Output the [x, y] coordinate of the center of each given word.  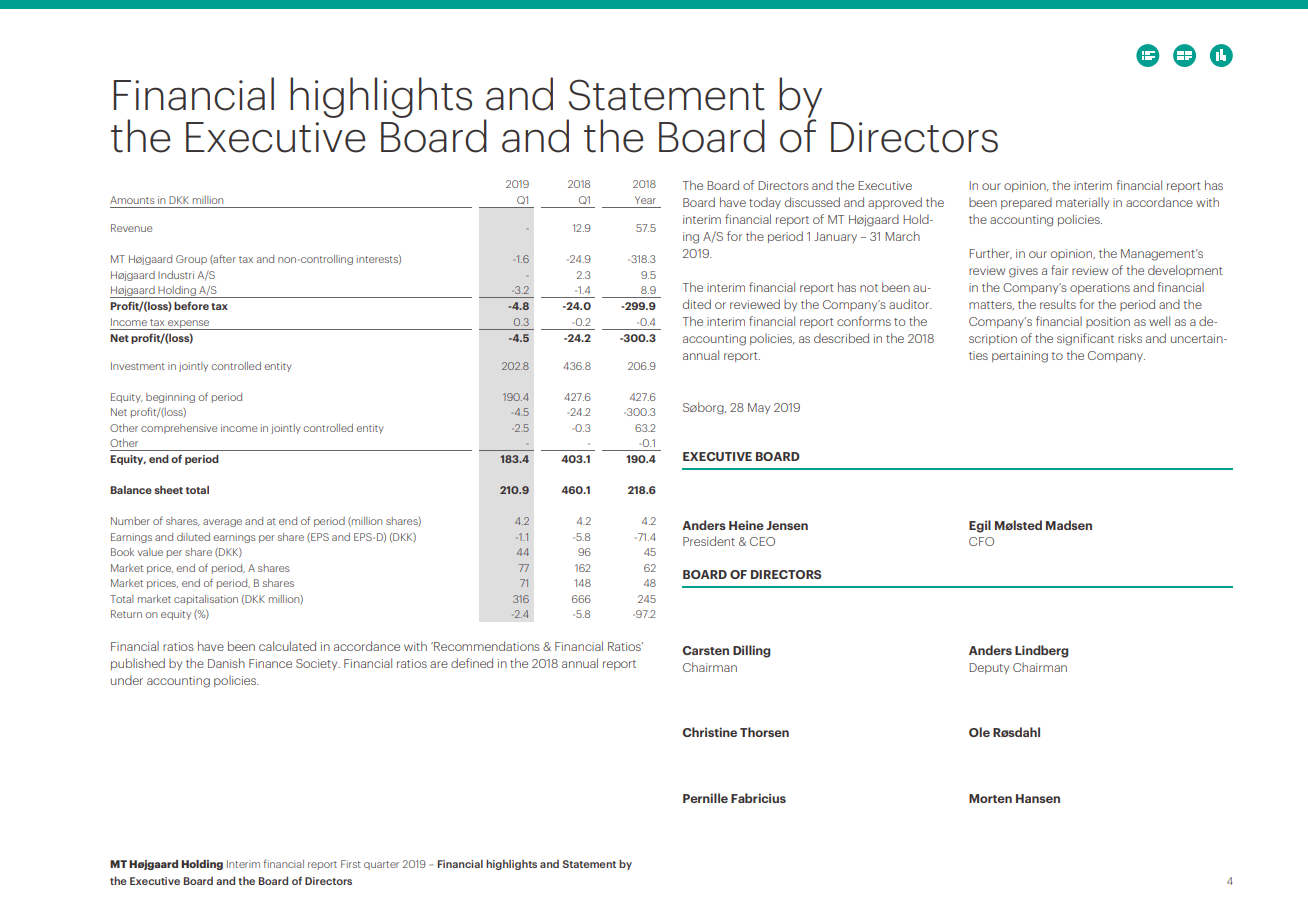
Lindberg [1042, 651]
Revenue [131, 228]
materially [1082, 203]
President [709, 541]
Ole [979, 732]
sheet [168, 490]
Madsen [1069, 525]
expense [188, 325]
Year [645, 200]
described [841, 338]
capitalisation [206, 600]
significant [1085, 339]
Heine [746, 525]
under [127, 680]
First [351, 864]
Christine [709, 732]
